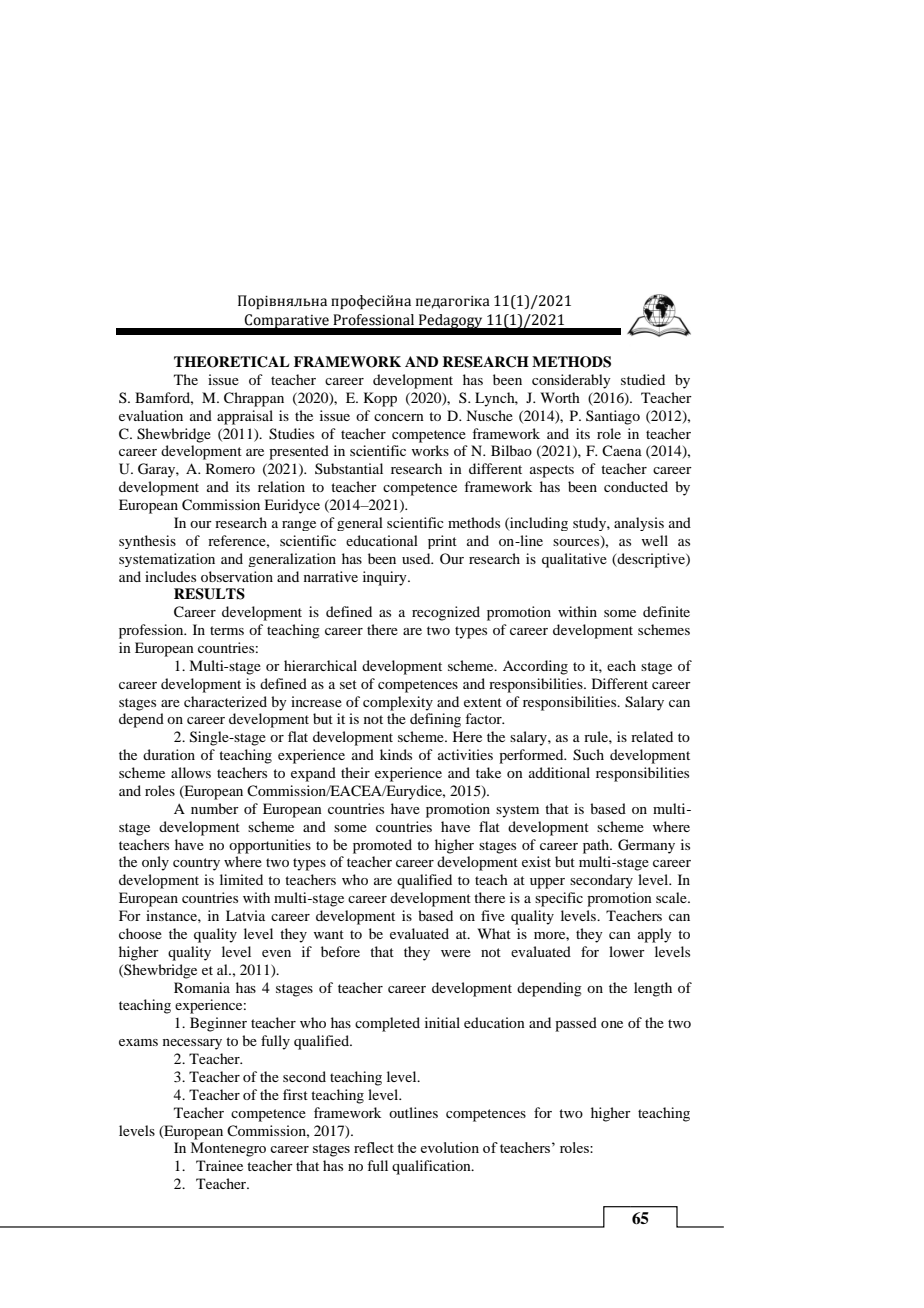 The image size is (924, 1308). Describe the element at coordinates (588, 755) in the screenshot. I see `Such` at that location.
